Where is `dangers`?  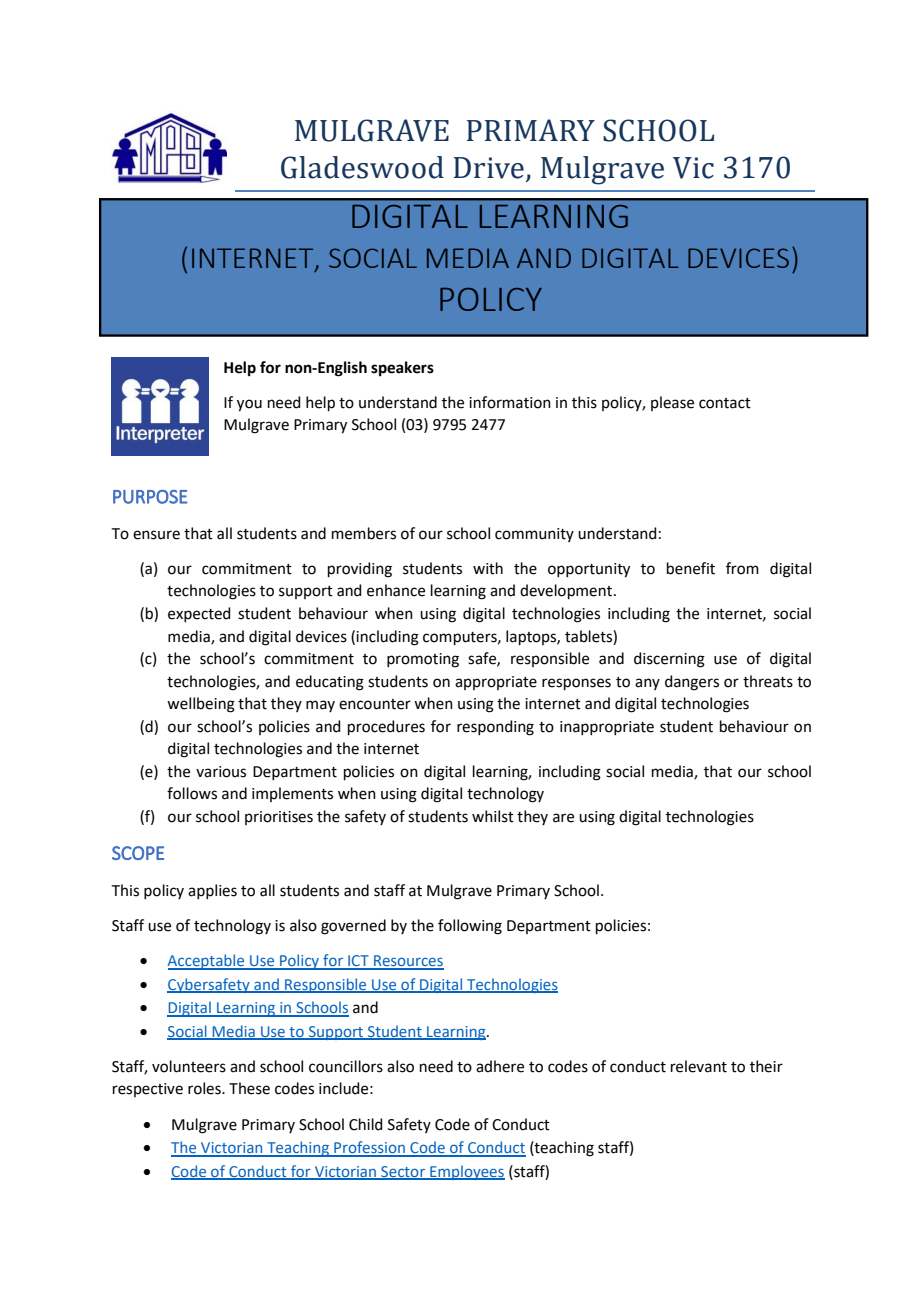
dangers is located at coordinates (692, 683).
